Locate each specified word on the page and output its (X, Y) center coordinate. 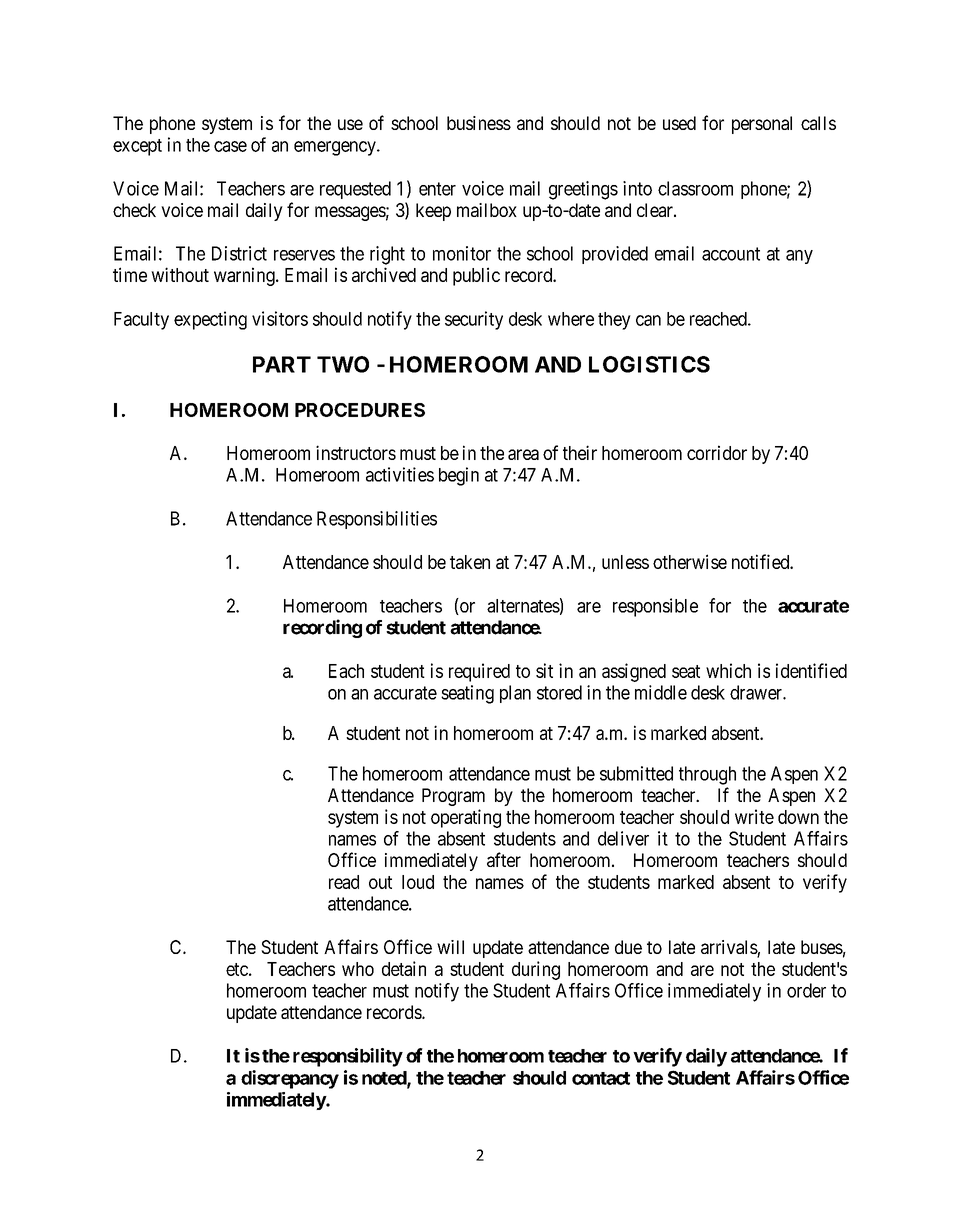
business (479, 123)
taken (470, 562)
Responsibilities (377, 520)
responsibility (348, 1057)
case (230, 146)
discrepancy (290, 1079)
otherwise (690, 561)
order (806, 990)
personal (762, 125)
